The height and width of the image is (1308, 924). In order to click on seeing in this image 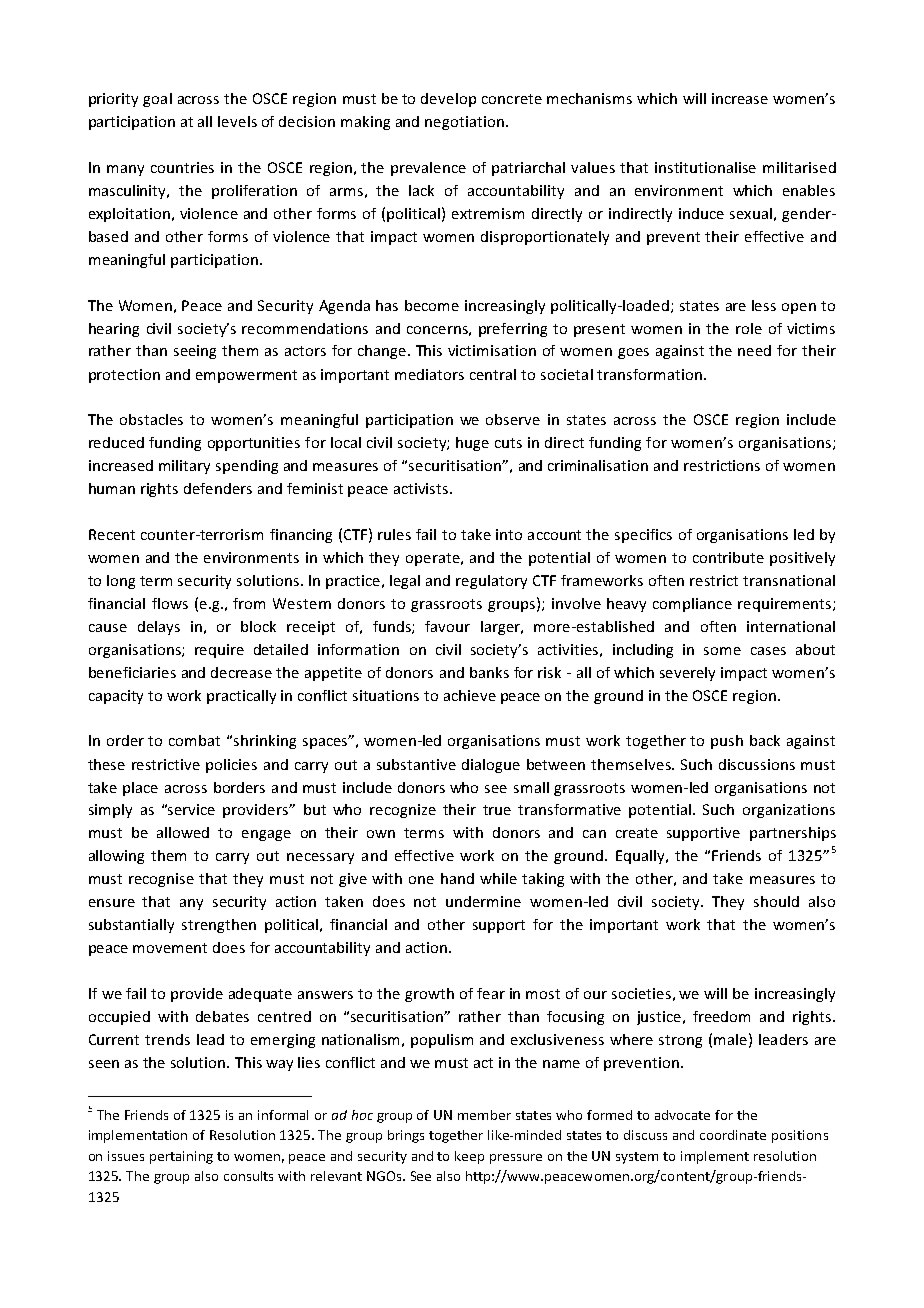, I will do `click(195, 352)`.
